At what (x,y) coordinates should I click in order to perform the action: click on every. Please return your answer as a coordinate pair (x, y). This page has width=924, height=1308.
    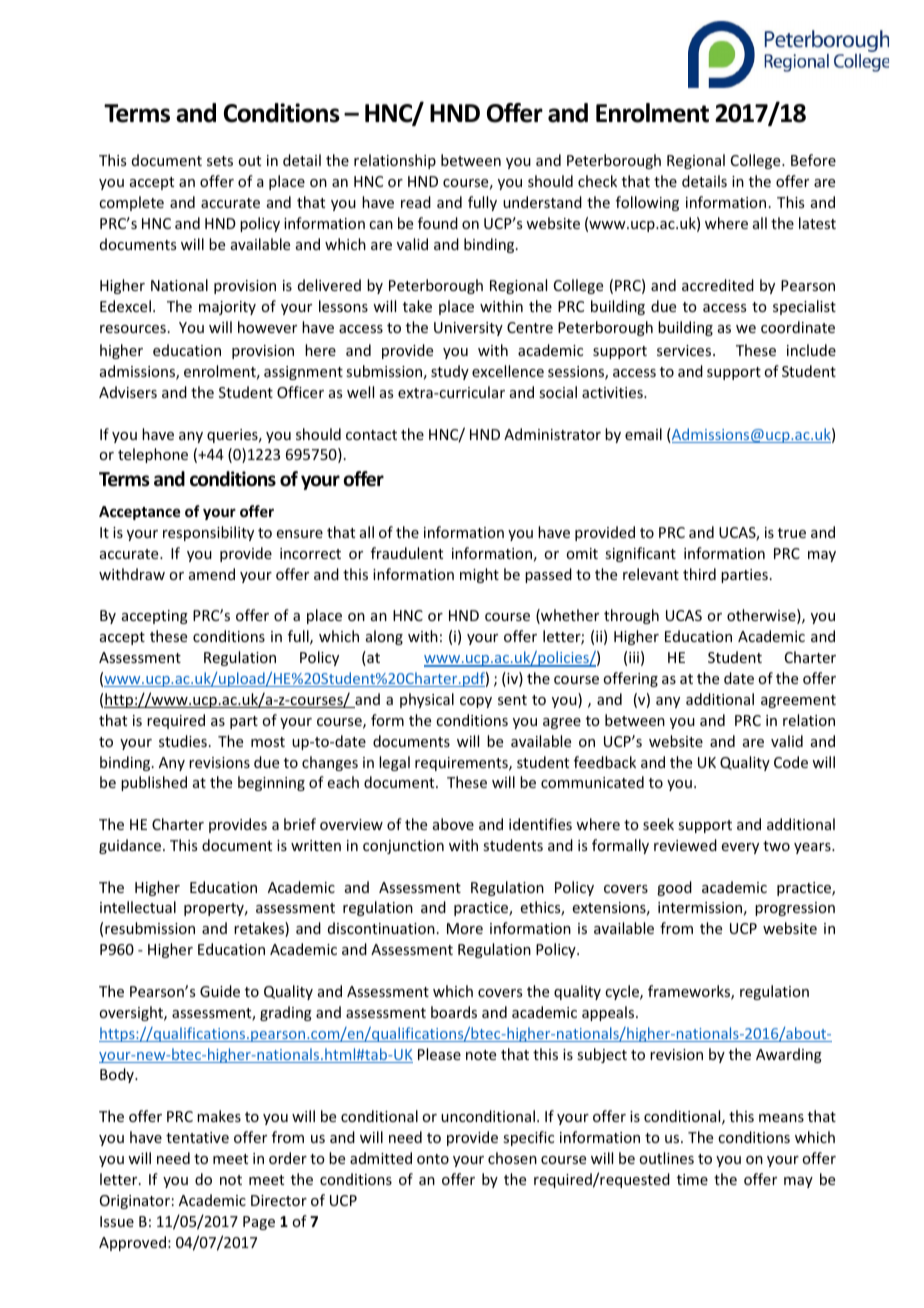
    Looking at the image, I should click on (740, 848).
